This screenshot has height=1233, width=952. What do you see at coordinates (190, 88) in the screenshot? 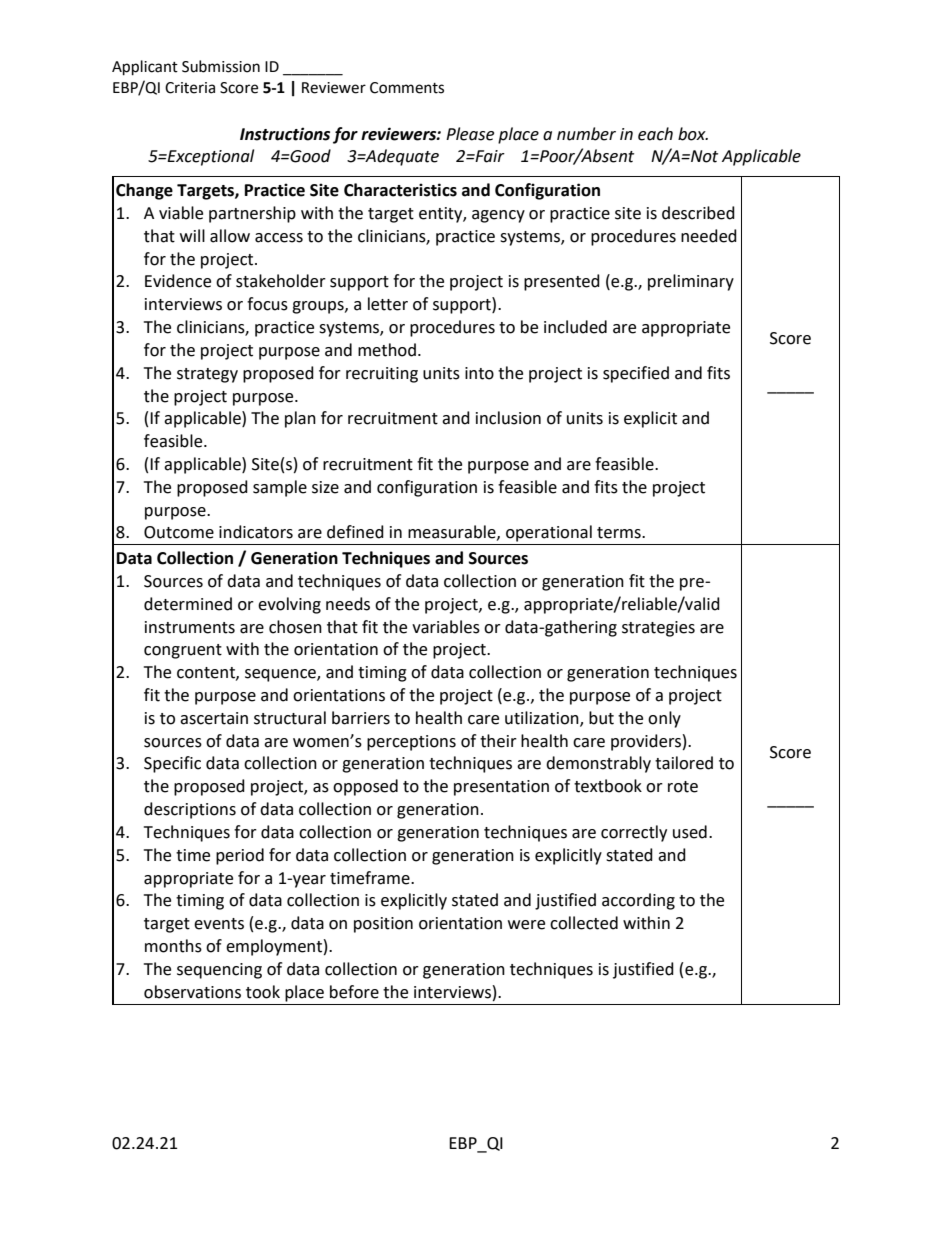
I see `Criteria` at bounding box center [190, 88].
